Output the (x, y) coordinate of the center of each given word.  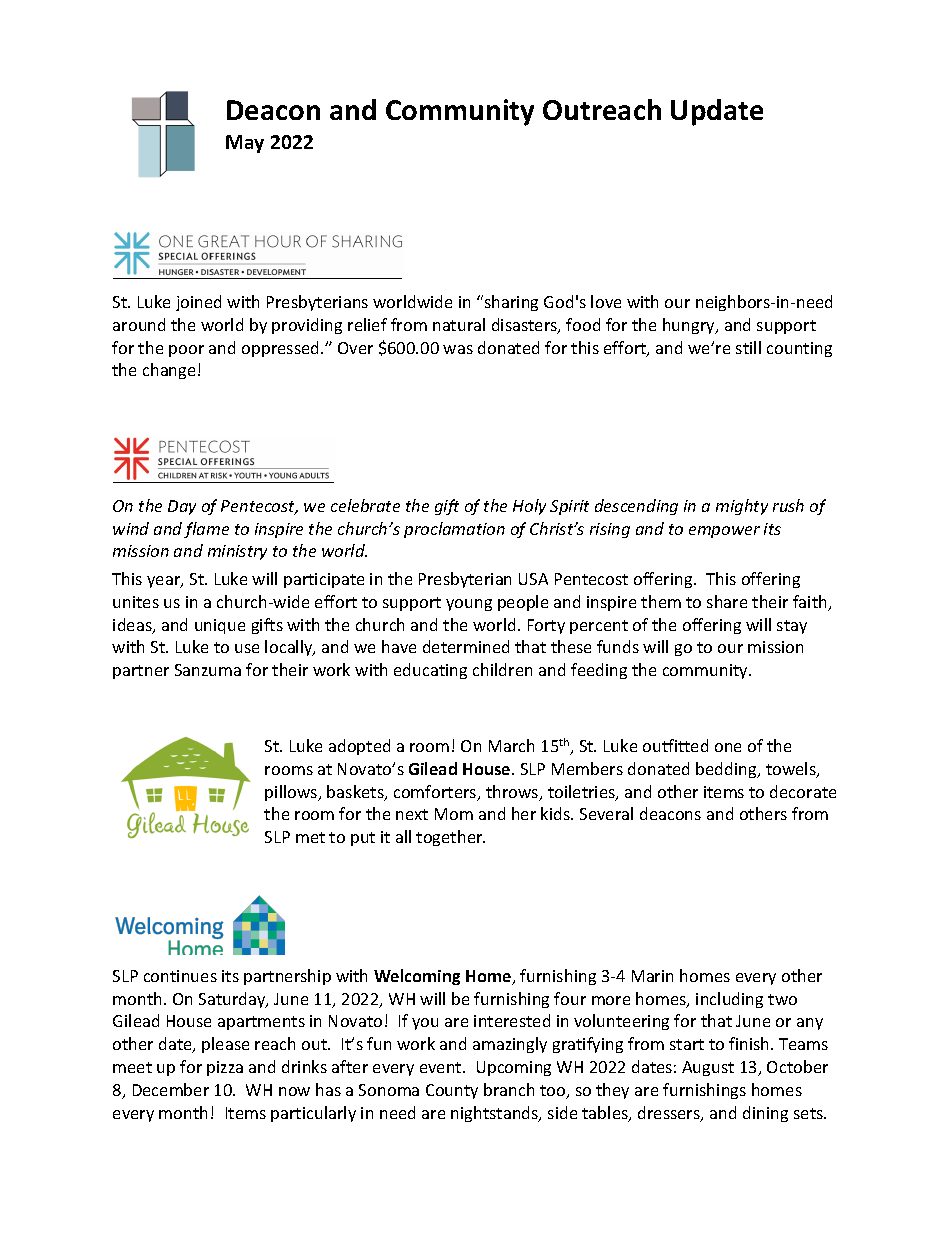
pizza (225, 1068)
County (452, 1091)
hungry (690, 326)
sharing (510, 303)
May (245, 144)
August (708, 1068)
